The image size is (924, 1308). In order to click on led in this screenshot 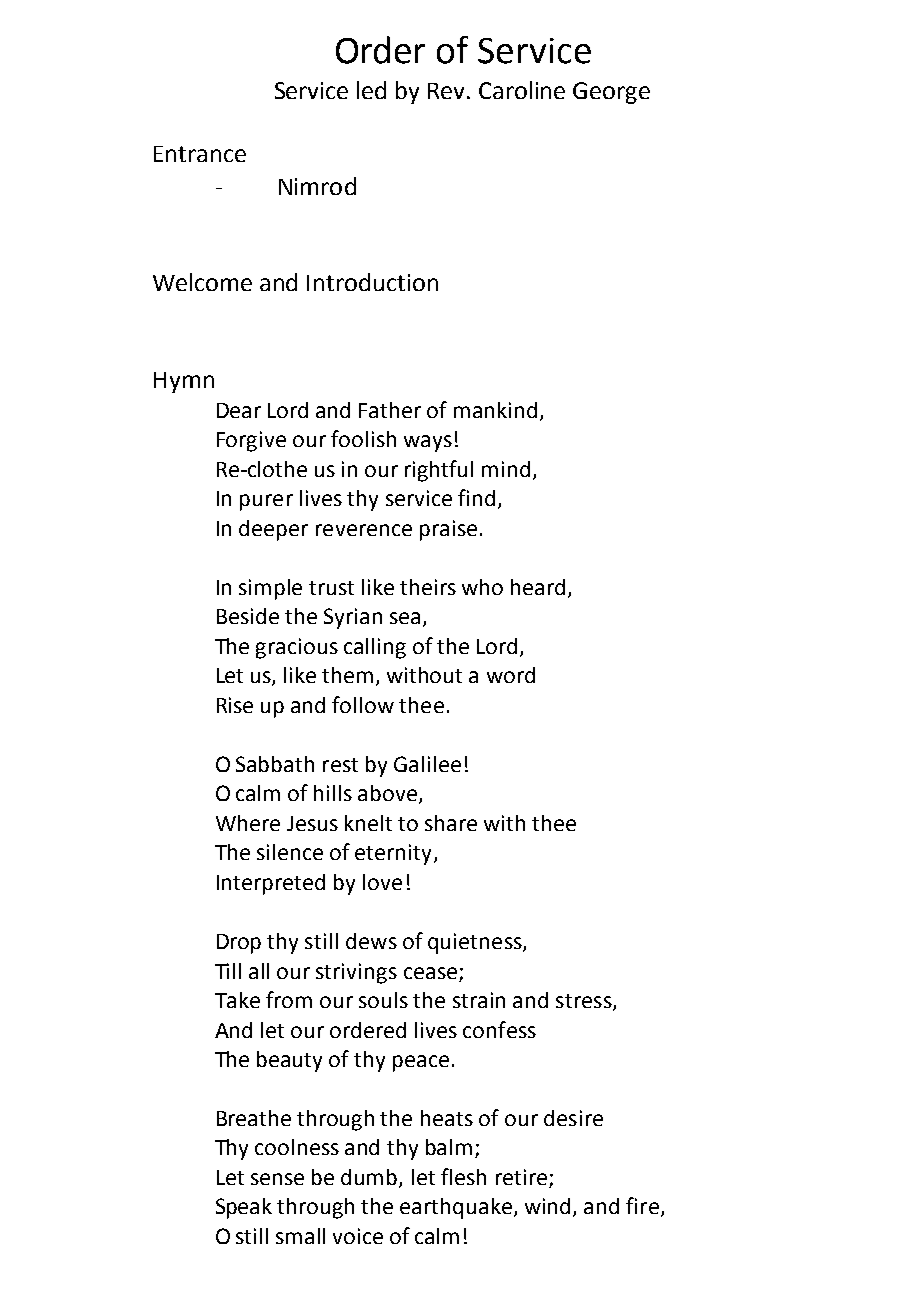, I will do `click(371, 90)`.
